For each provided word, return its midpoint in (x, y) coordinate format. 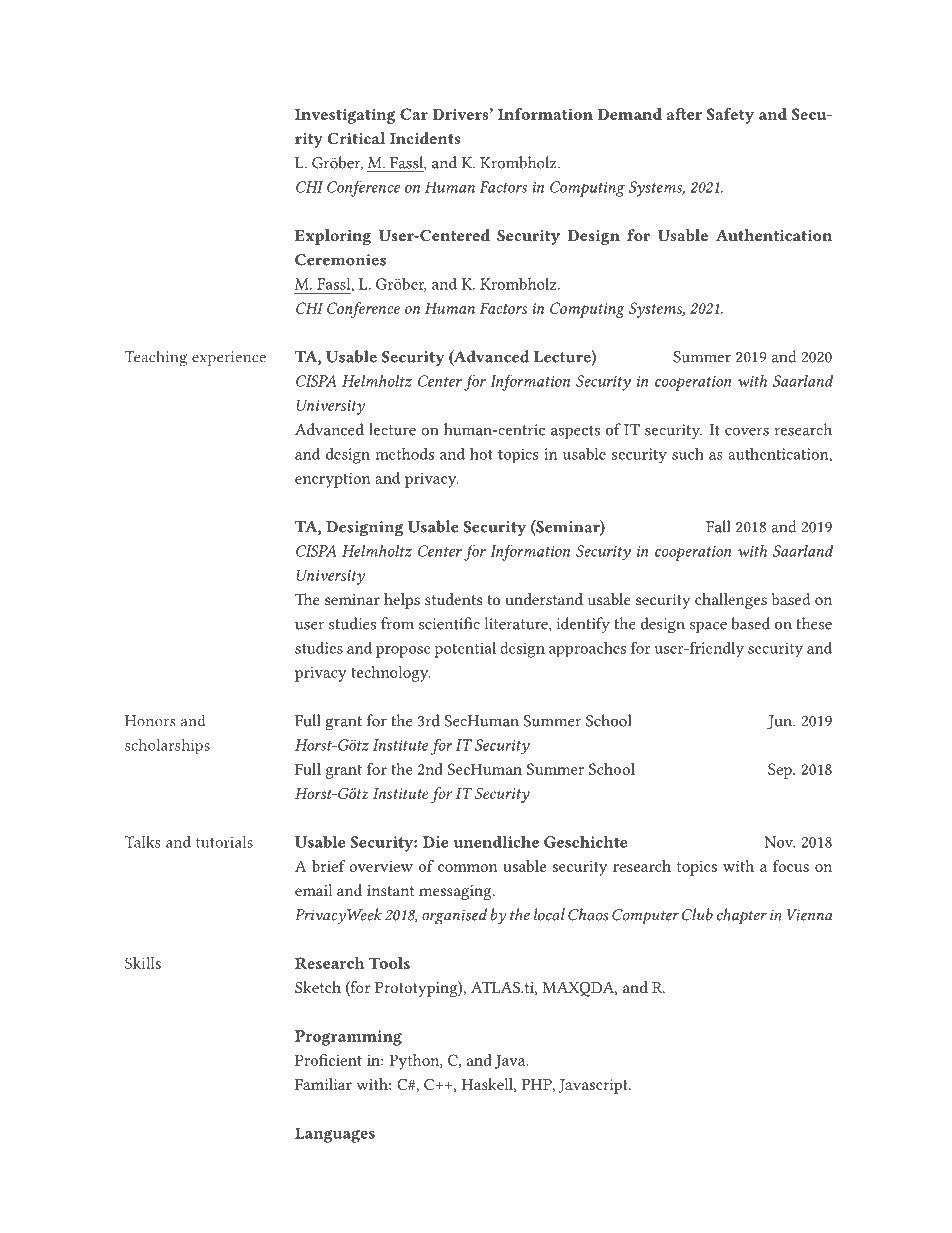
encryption (332, 480)
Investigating (345, 116)
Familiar (323, 1084)
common (468, 868)
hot (481, 454)
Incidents (425, 138)
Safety (730, 116)
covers (747, 432)
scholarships (167, 746)
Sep (781, 771)
